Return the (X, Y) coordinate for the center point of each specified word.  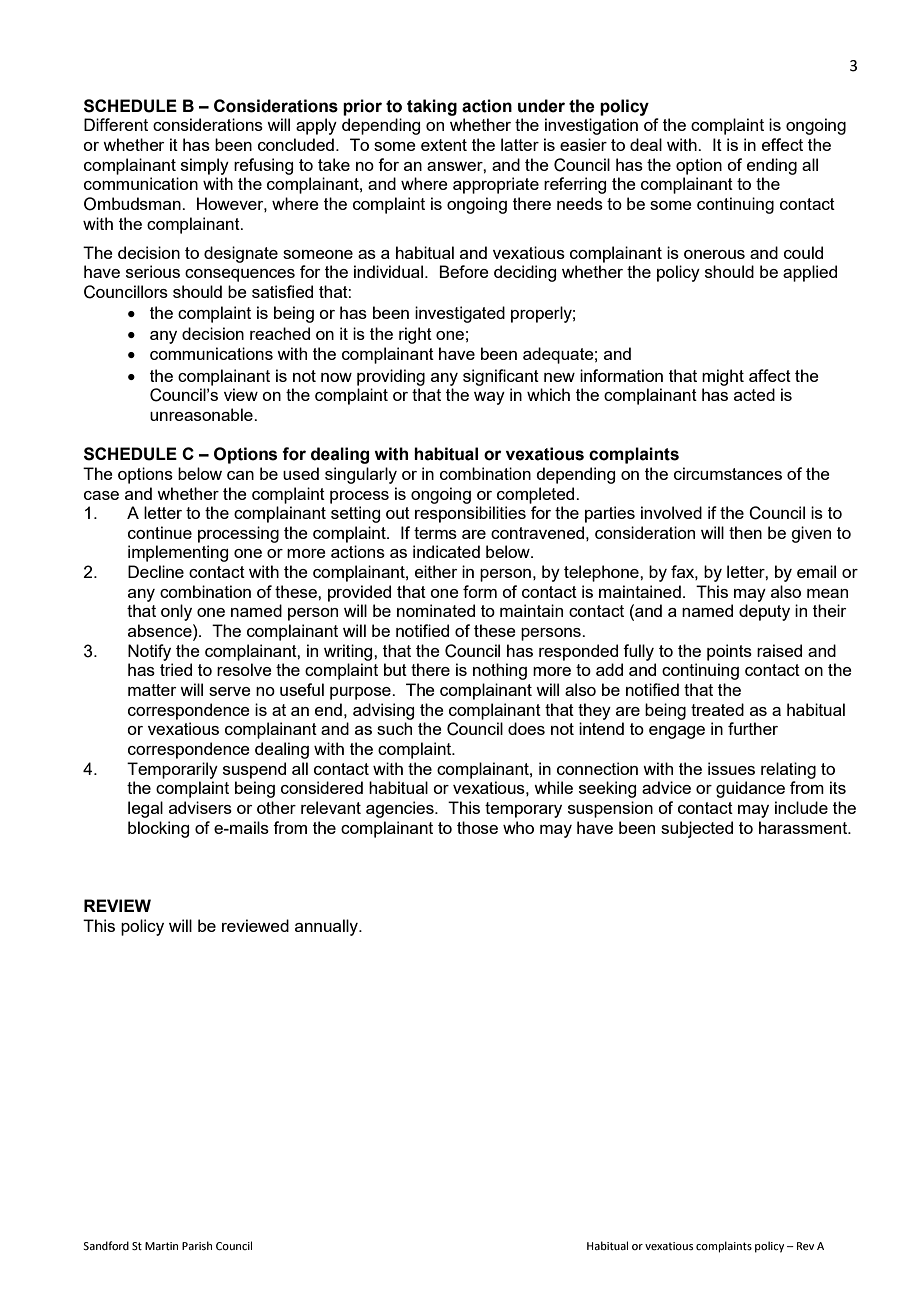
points (729, 652)
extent (444, 145)
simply (205, 166)
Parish (197, 1245)
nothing (500, 671)
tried (176, 669)
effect (782, 144)
